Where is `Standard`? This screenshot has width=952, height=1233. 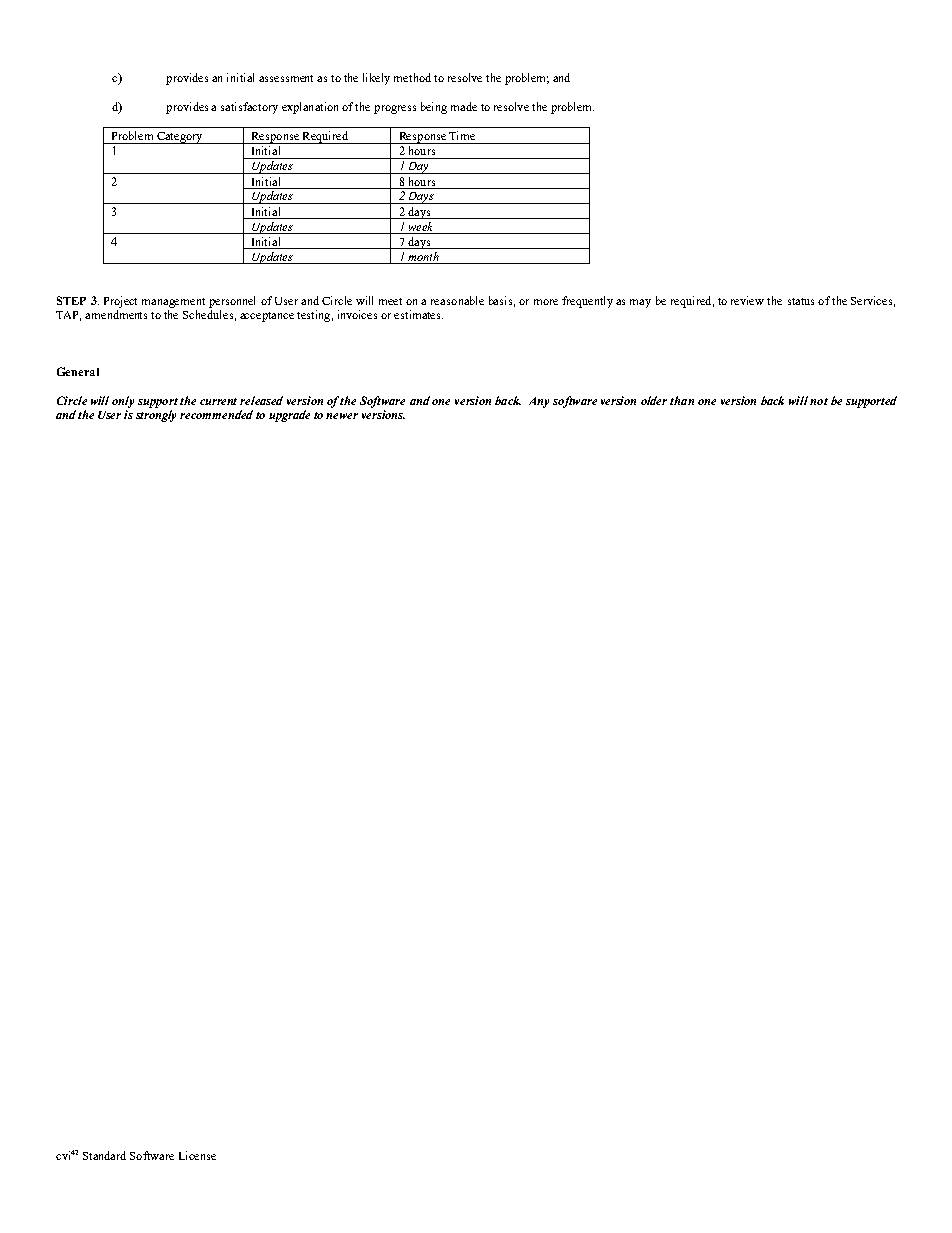 Standard is located at coordinates (104, 1155).
